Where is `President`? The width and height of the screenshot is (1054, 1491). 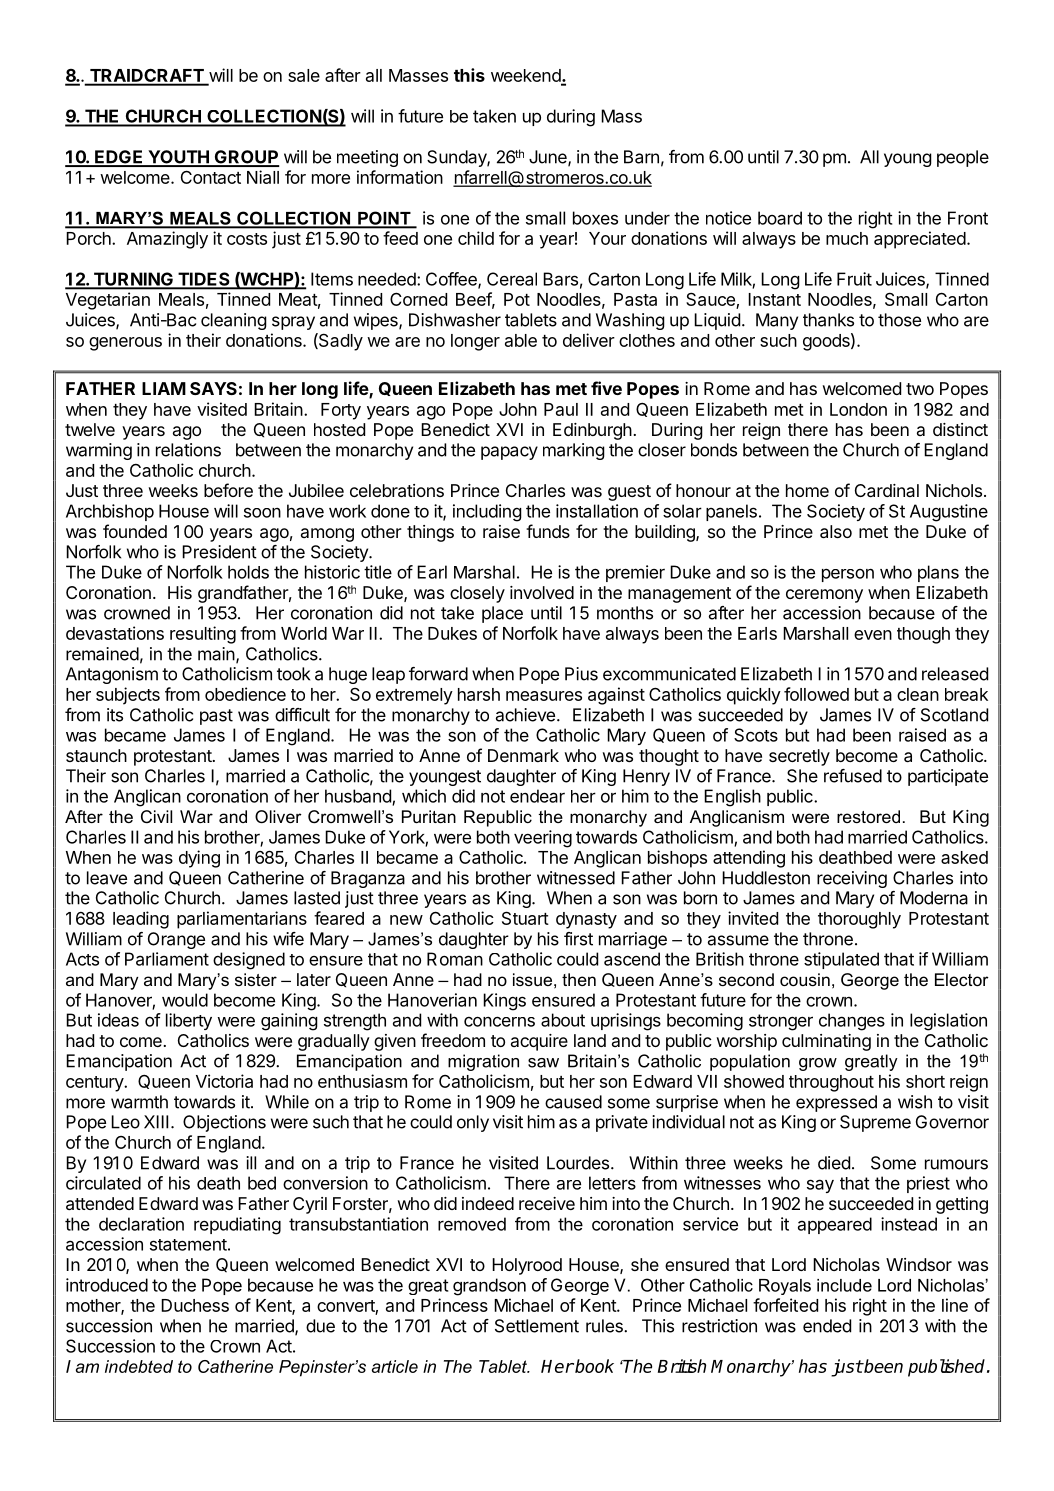
President is located at coordinates (219, 552).
